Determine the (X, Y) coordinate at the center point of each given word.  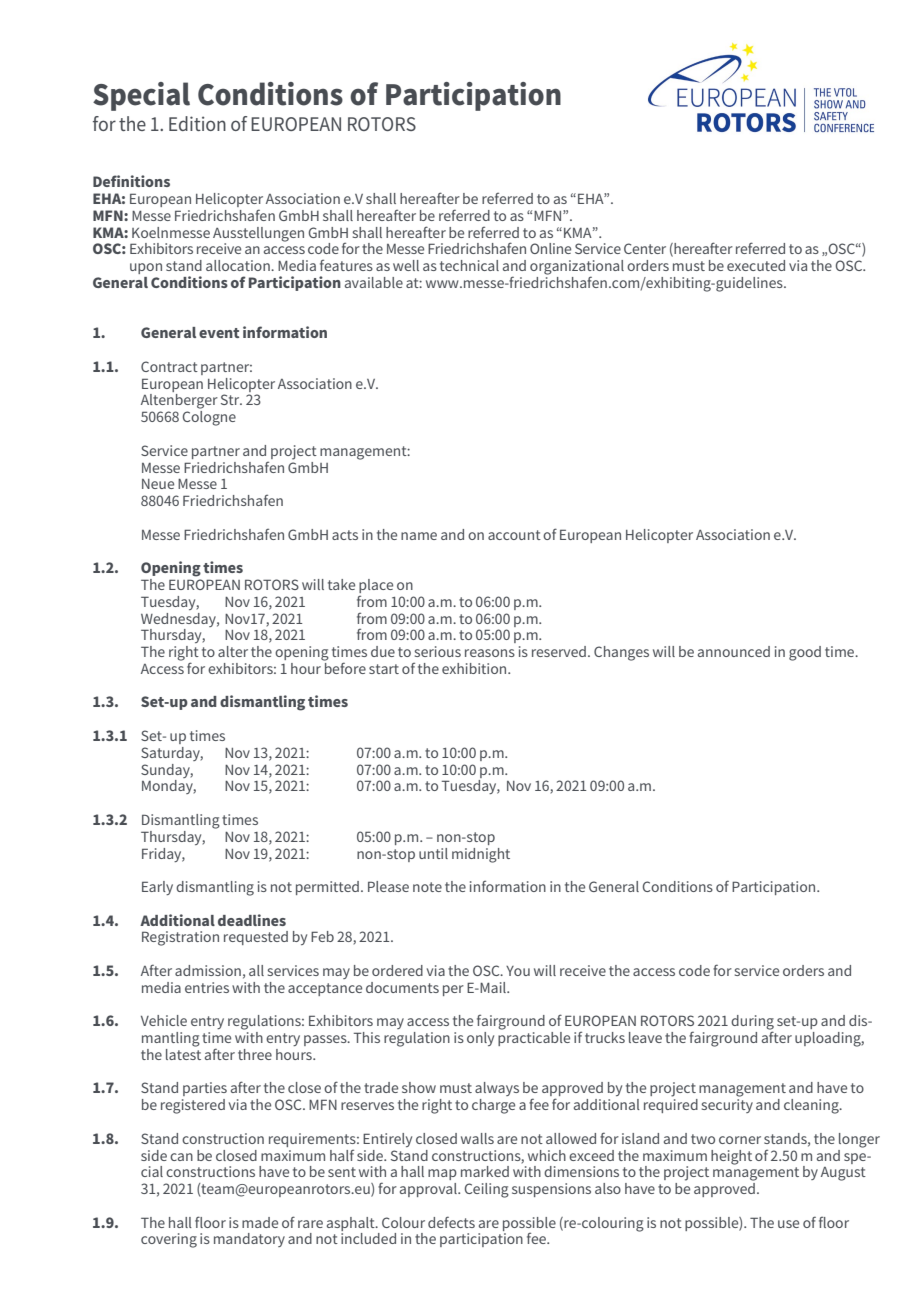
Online (550, 248)
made (260, 1222)
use (788, 1224)
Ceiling (487, 1190)
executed (756, 265)
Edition (197, 123)
